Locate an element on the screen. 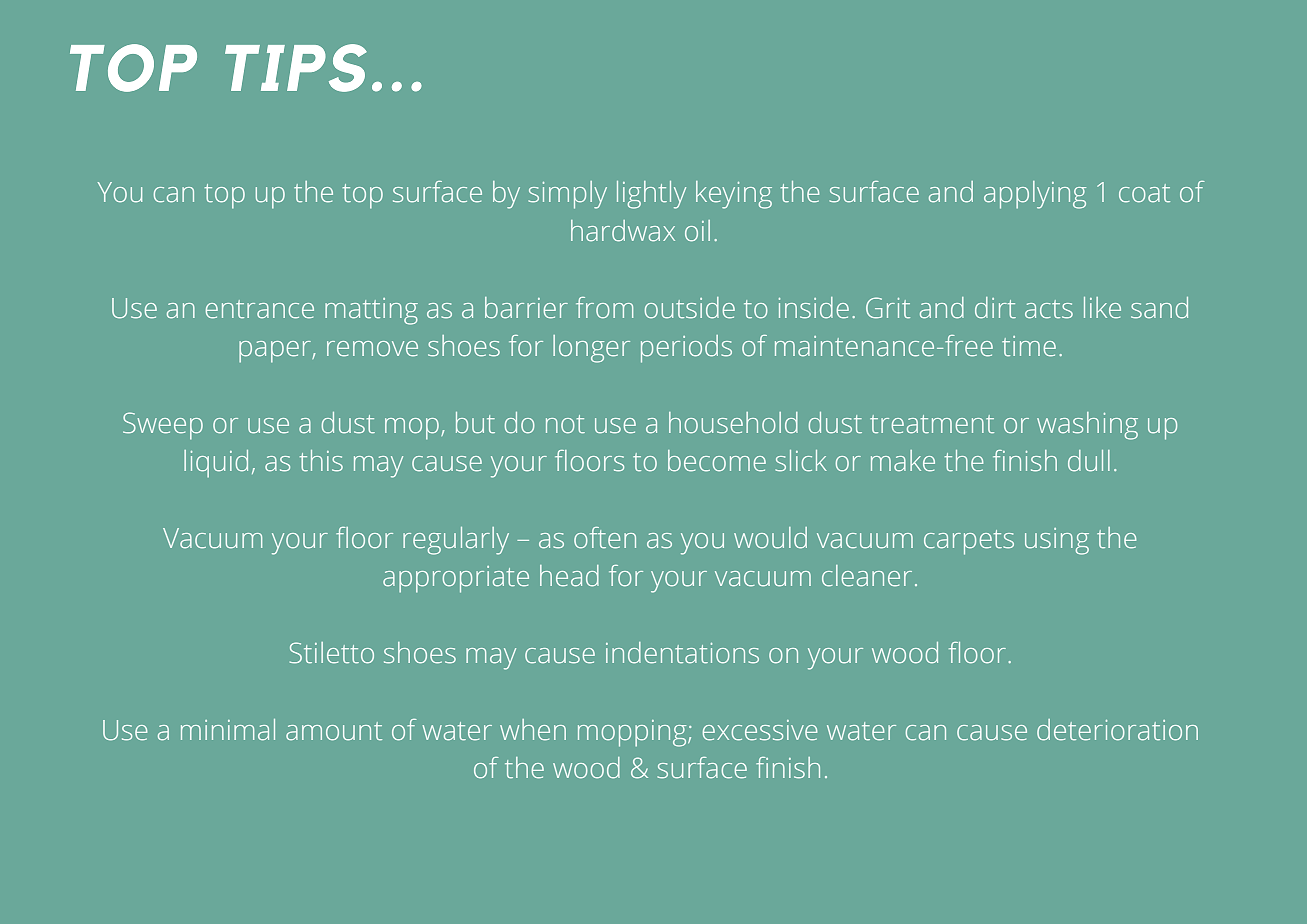  this is located at coordinates (321, 461).
